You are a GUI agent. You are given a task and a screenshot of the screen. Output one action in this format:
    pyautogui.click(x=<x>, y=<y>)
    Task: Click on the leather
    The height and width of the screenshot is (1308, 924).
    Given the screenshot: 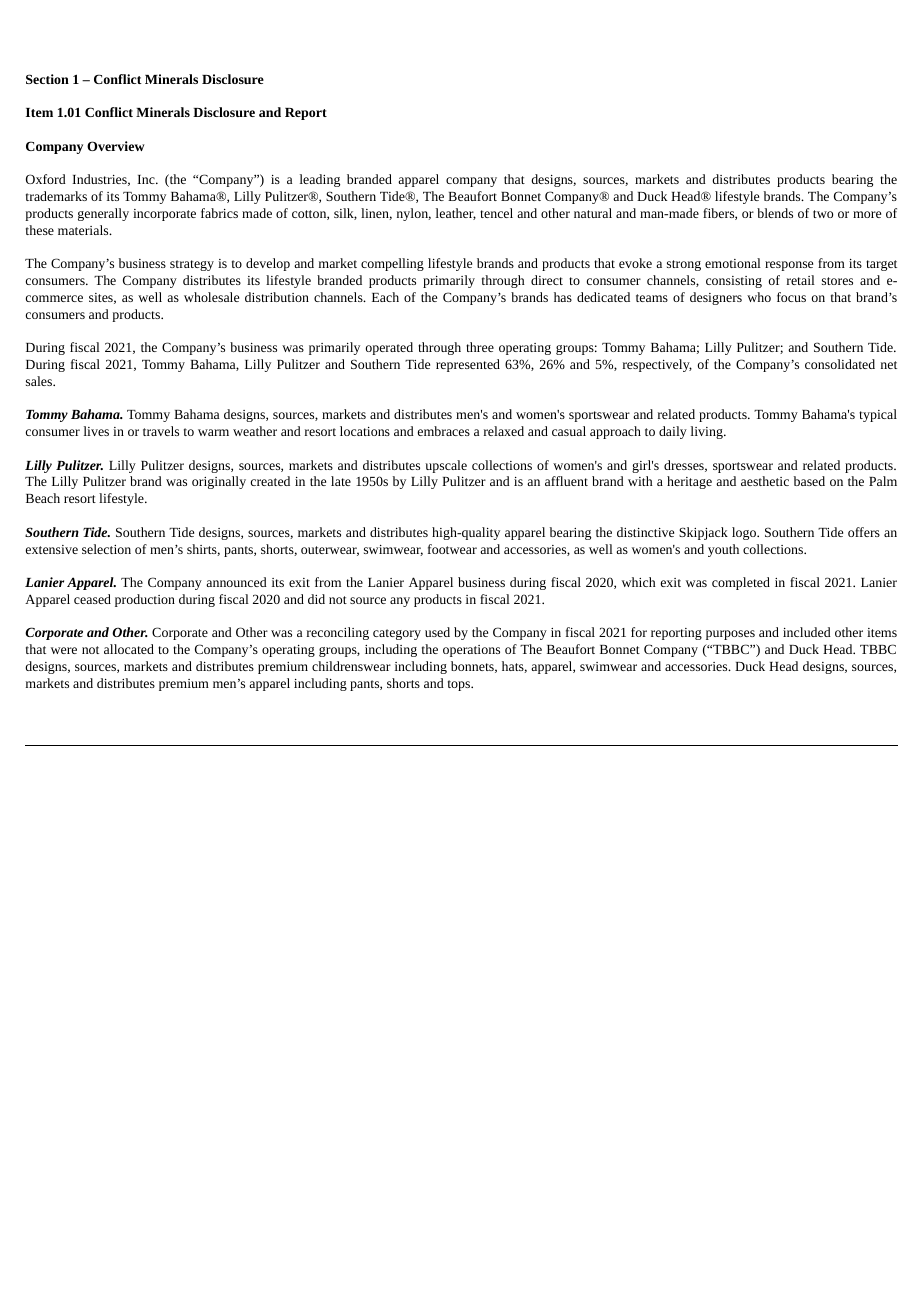 What is the action you would take?
    pyautogui.click(x=456, y=214)
